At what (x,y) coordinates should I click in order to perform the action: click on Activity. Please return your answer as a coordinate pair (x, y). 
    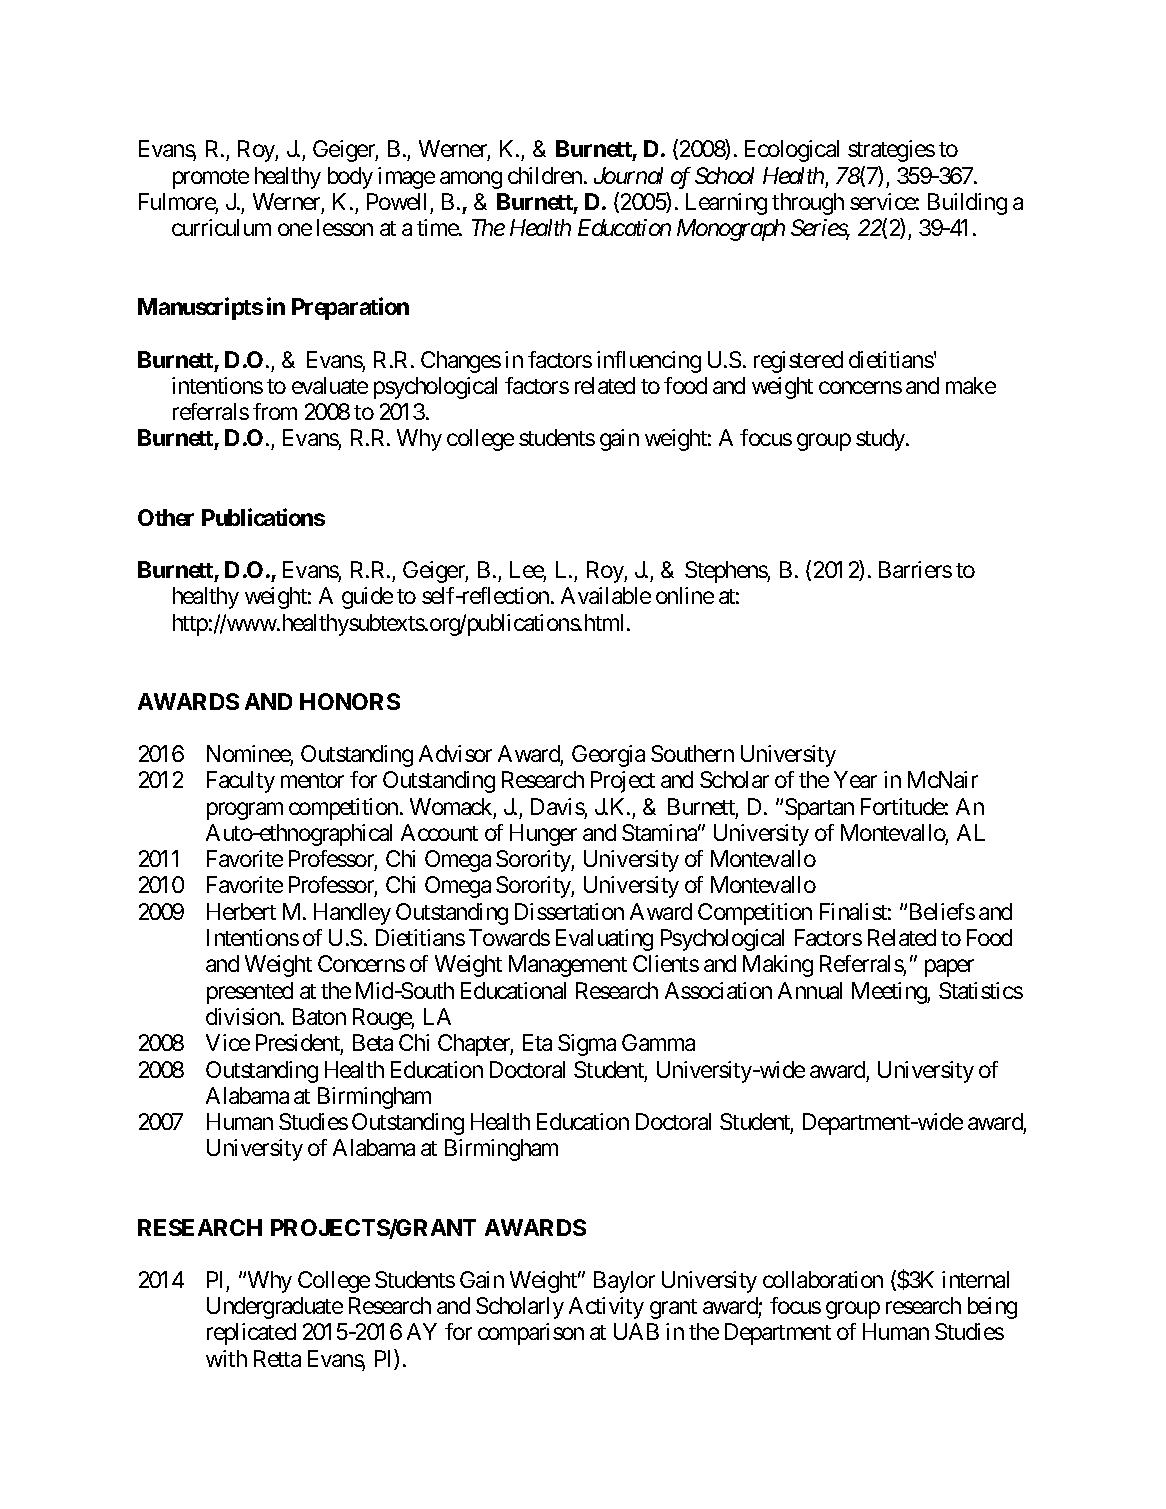
    Looking at the image, I should click on (606, 1308).
